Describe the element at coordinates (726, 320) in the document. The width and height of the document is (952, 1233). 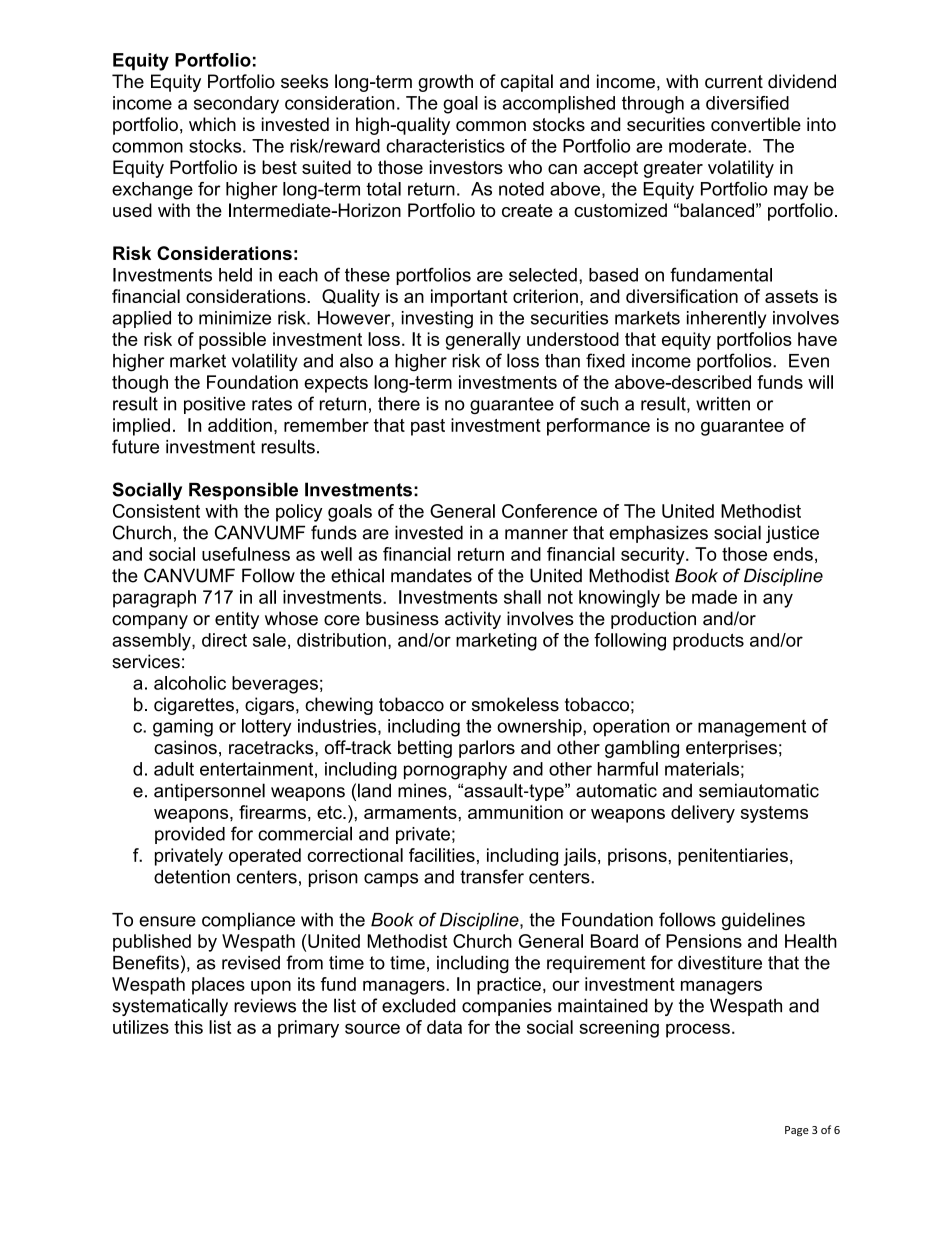
I see `inherently` at that location.
